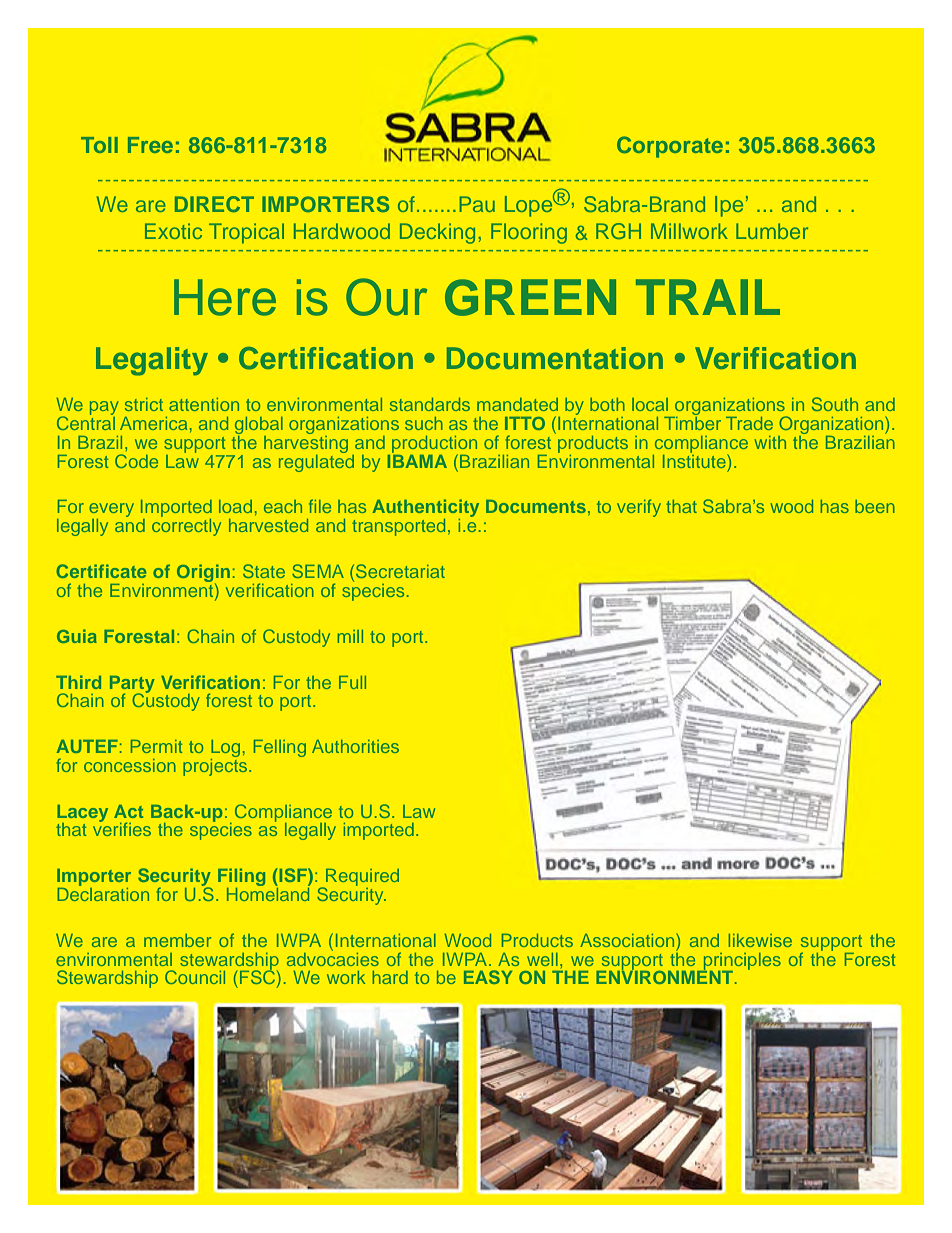 The height and width of the screenshot is (1233, 952). Describe the element at coordinates (203, 574) in the screenshot. I see `Origin` at that location.
